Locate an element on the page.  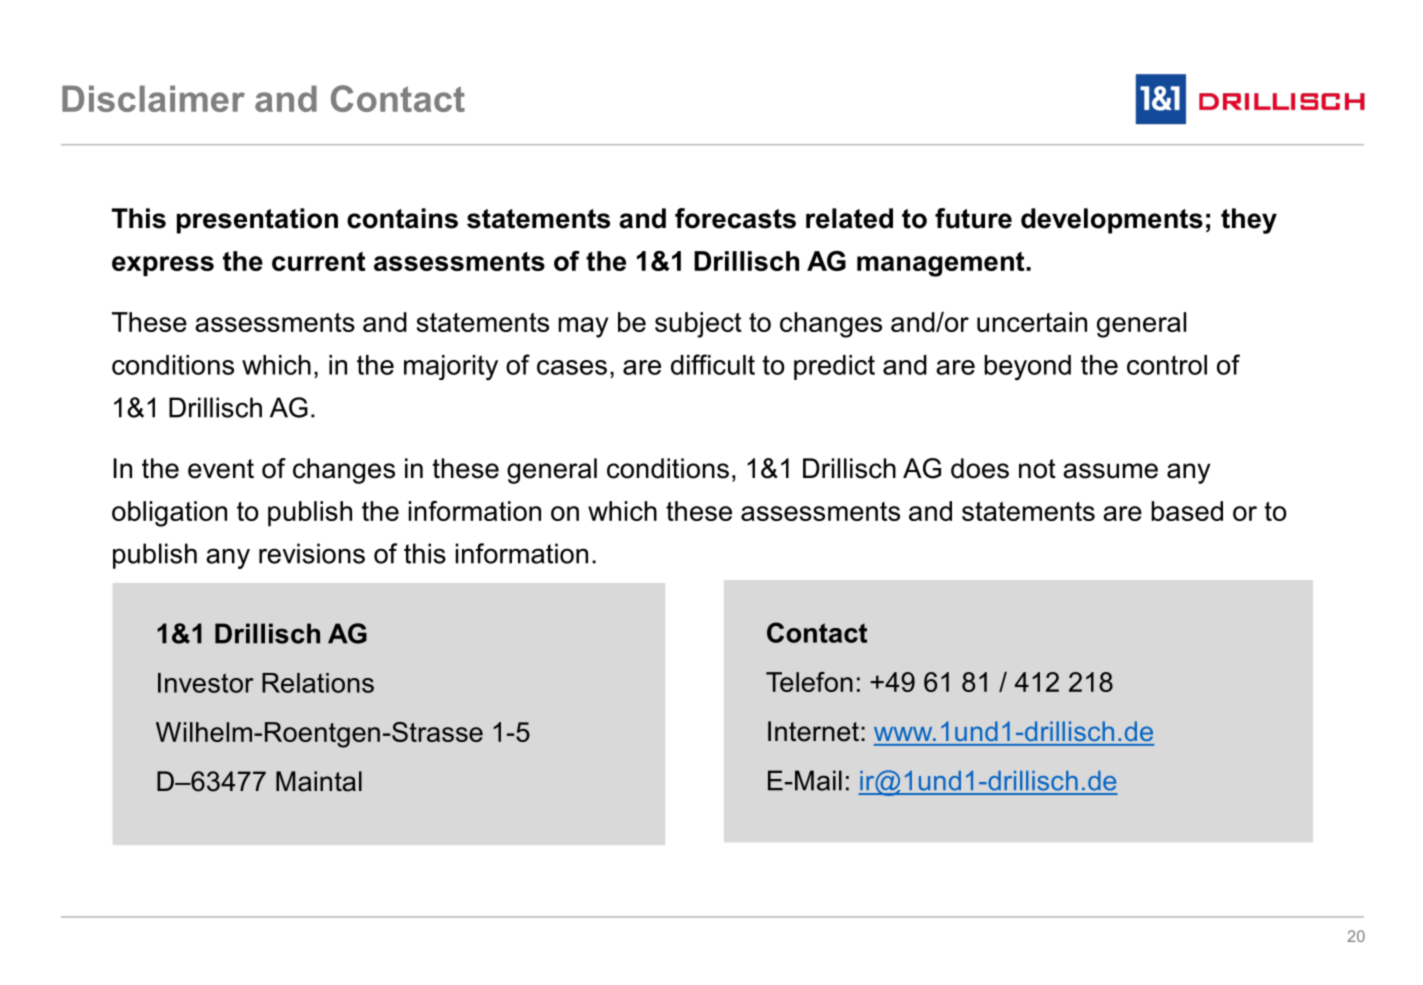
uncertain is located at coordinates (1032, 322).
